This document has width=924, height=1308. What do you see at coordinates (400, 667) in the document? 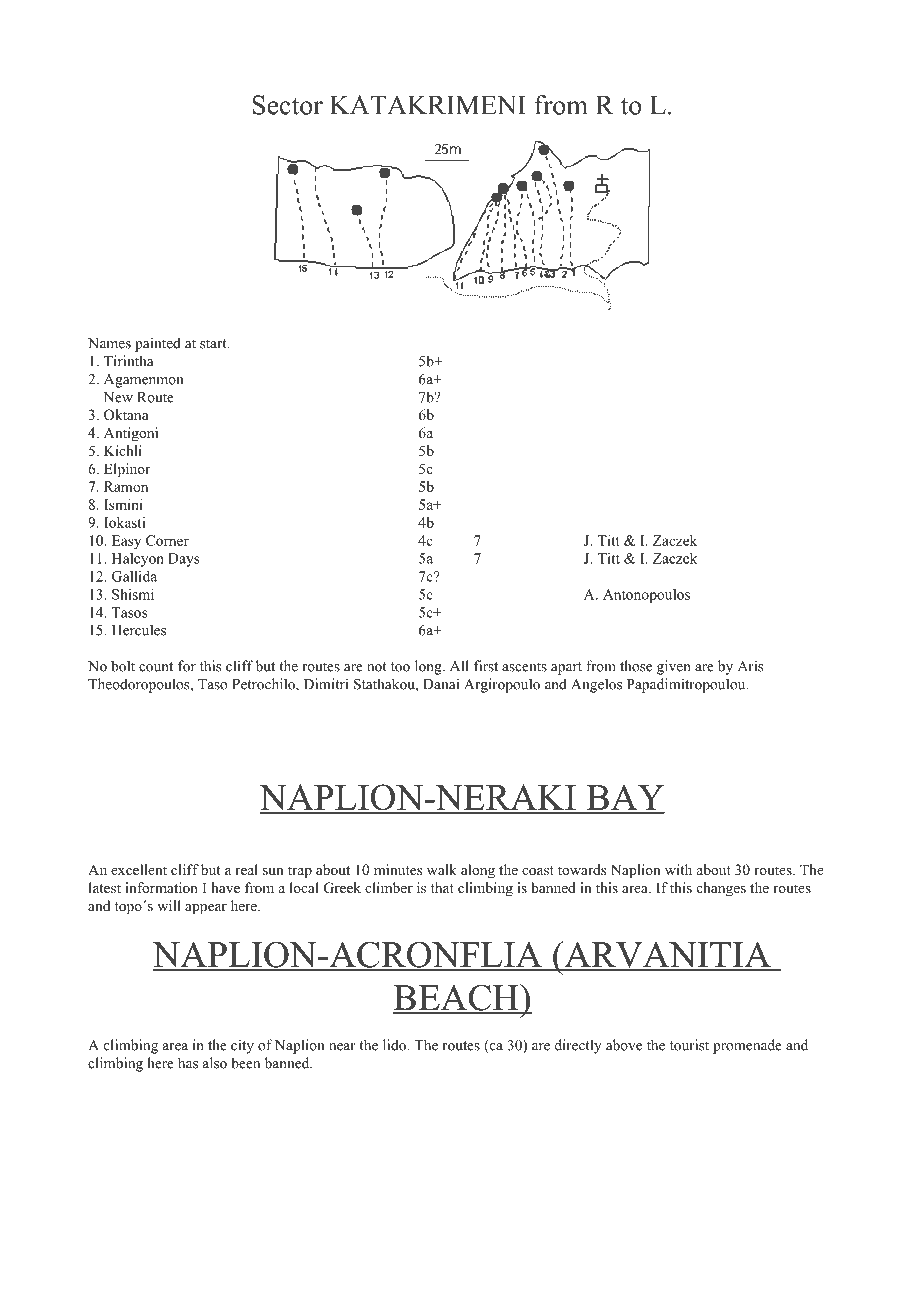
I see `too` at bounding box center [400, 667].
